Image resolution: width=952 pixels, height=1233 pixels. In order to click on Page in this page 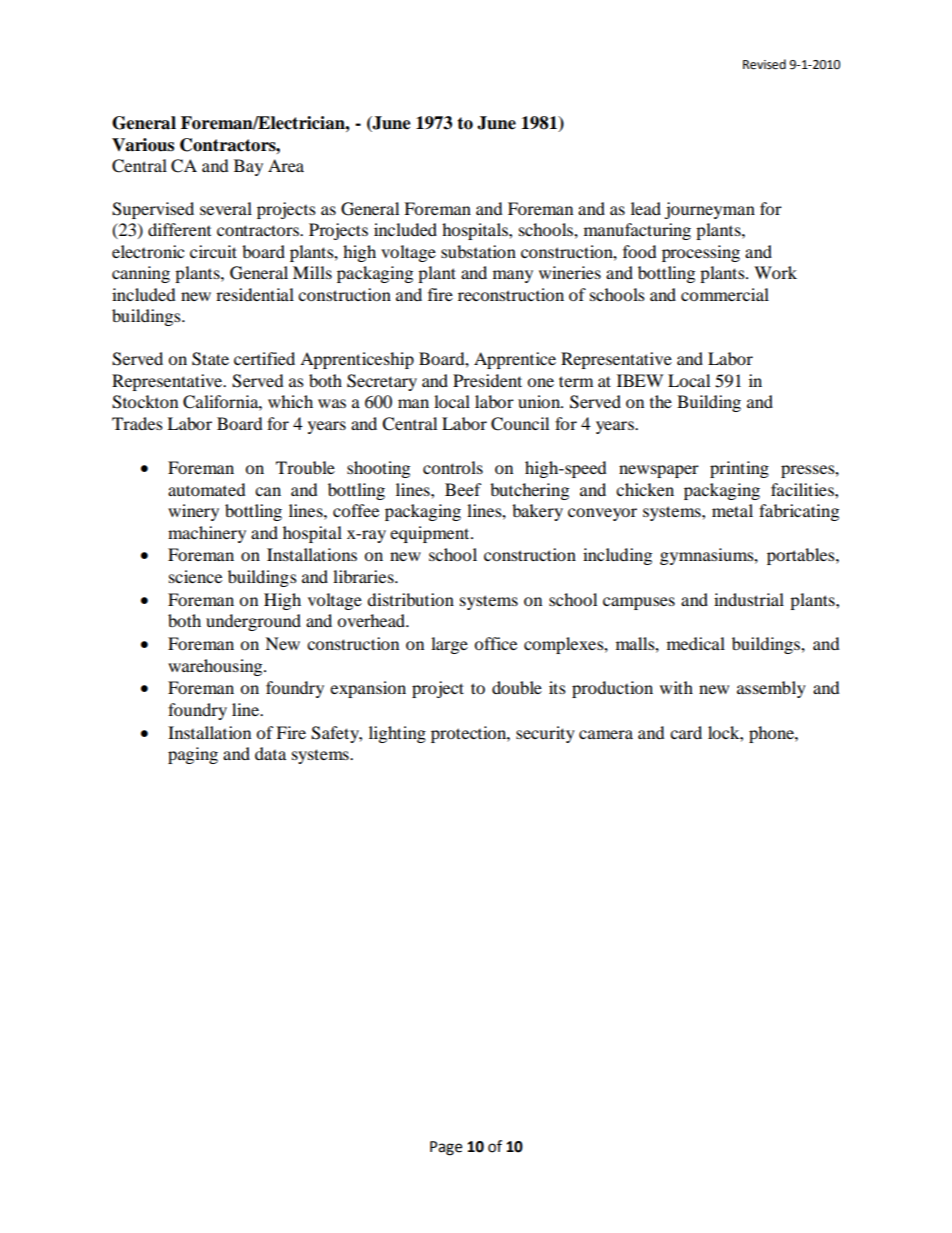, I will do `click(446, 1148)`.
